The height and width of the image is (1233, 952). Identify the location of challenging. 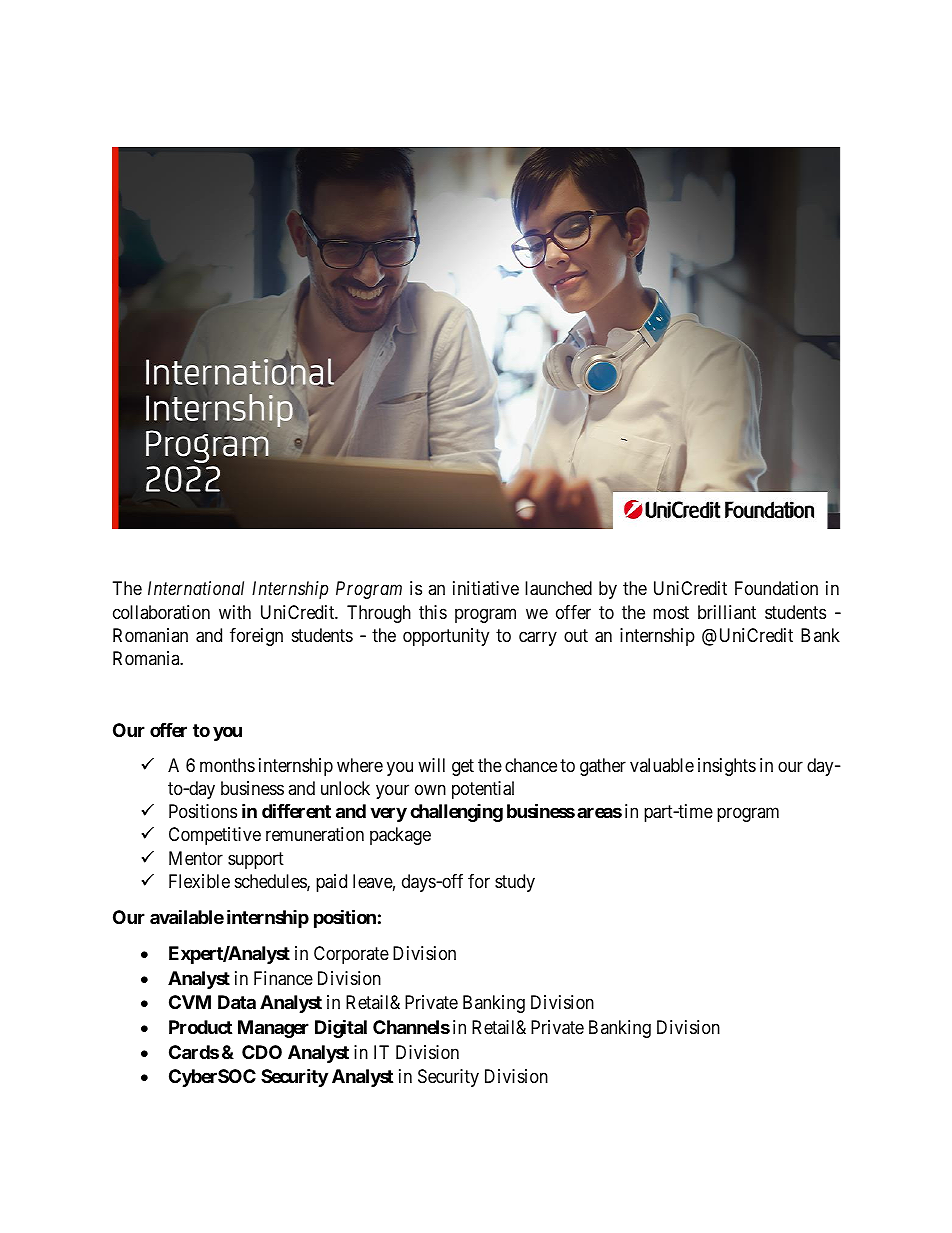
(456, 813).
